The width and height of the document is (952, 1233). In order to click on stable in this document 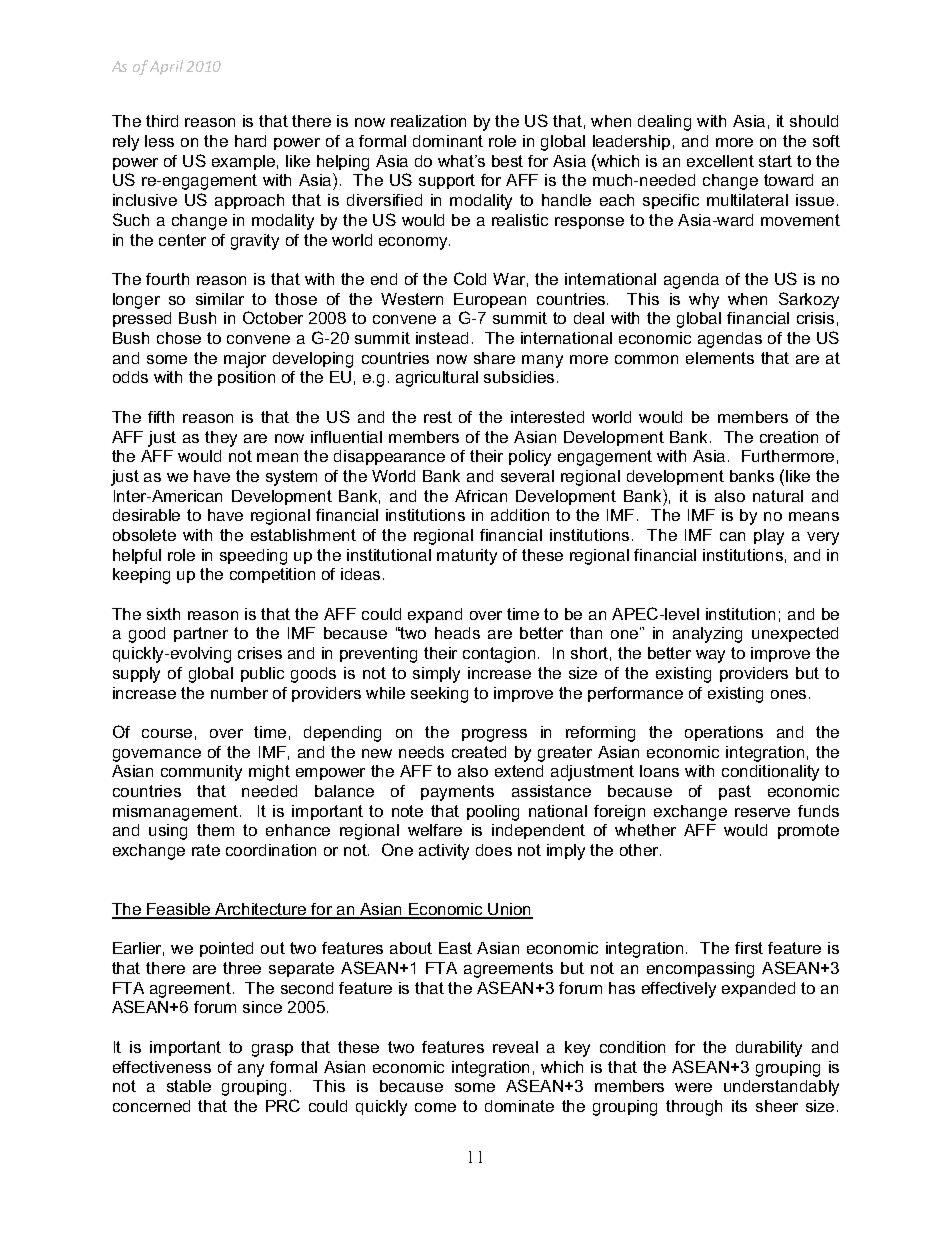, I will do `click(189, 1086)`.
